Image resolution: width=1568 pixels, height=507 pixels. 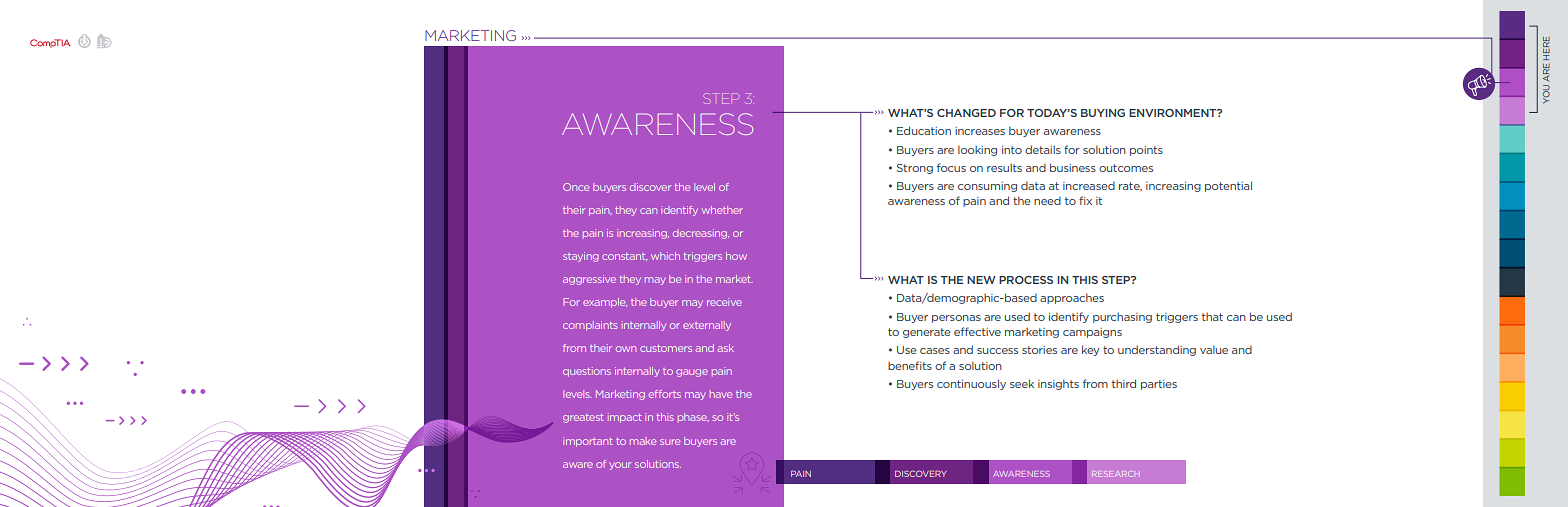 What do you see at coordinates (924, 130) in the page?
I see `Education` at bounding box center [924, 130].
